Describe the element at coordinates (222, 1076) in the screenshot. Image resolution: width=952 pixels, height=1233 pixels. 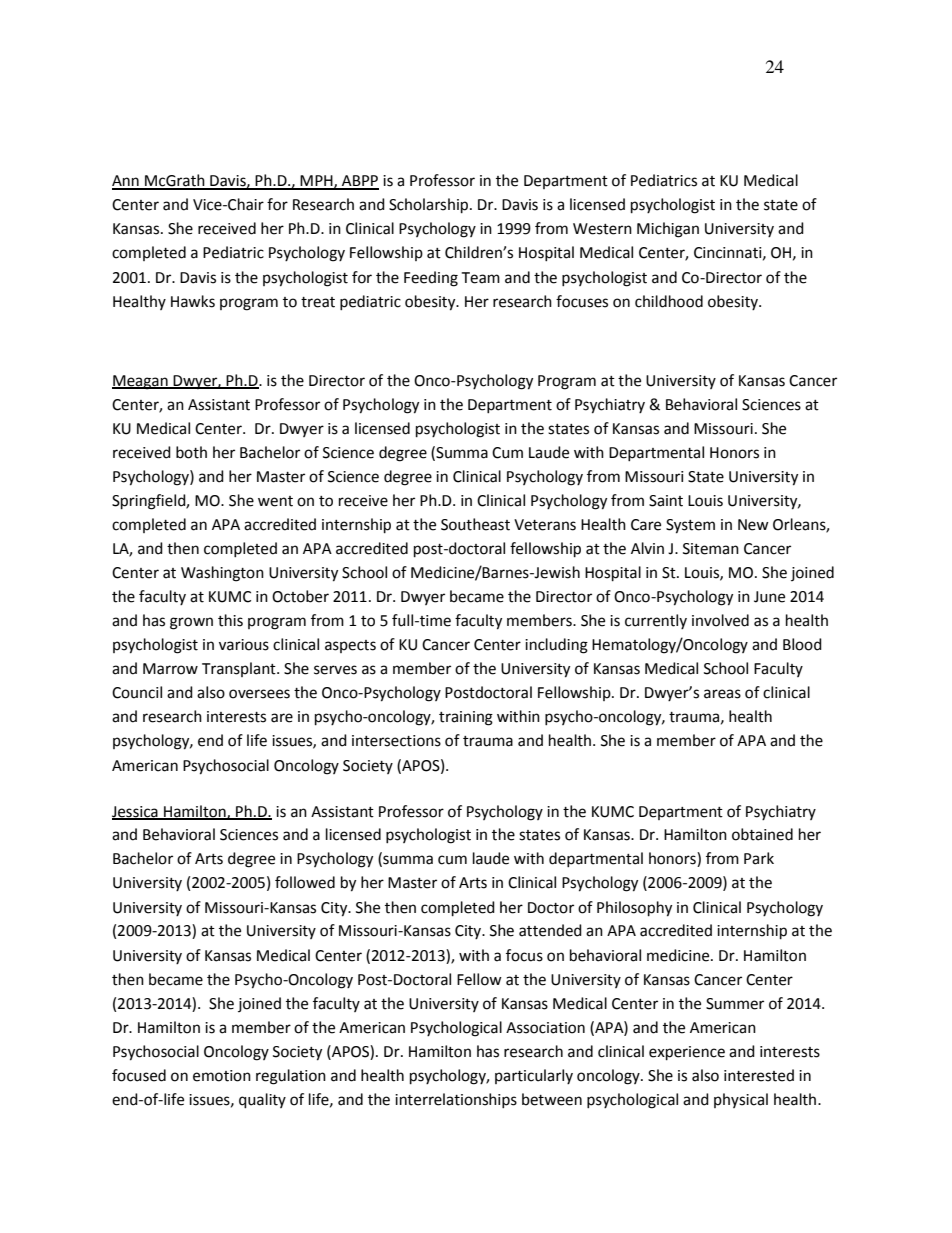
I see `emotion` at that location.
